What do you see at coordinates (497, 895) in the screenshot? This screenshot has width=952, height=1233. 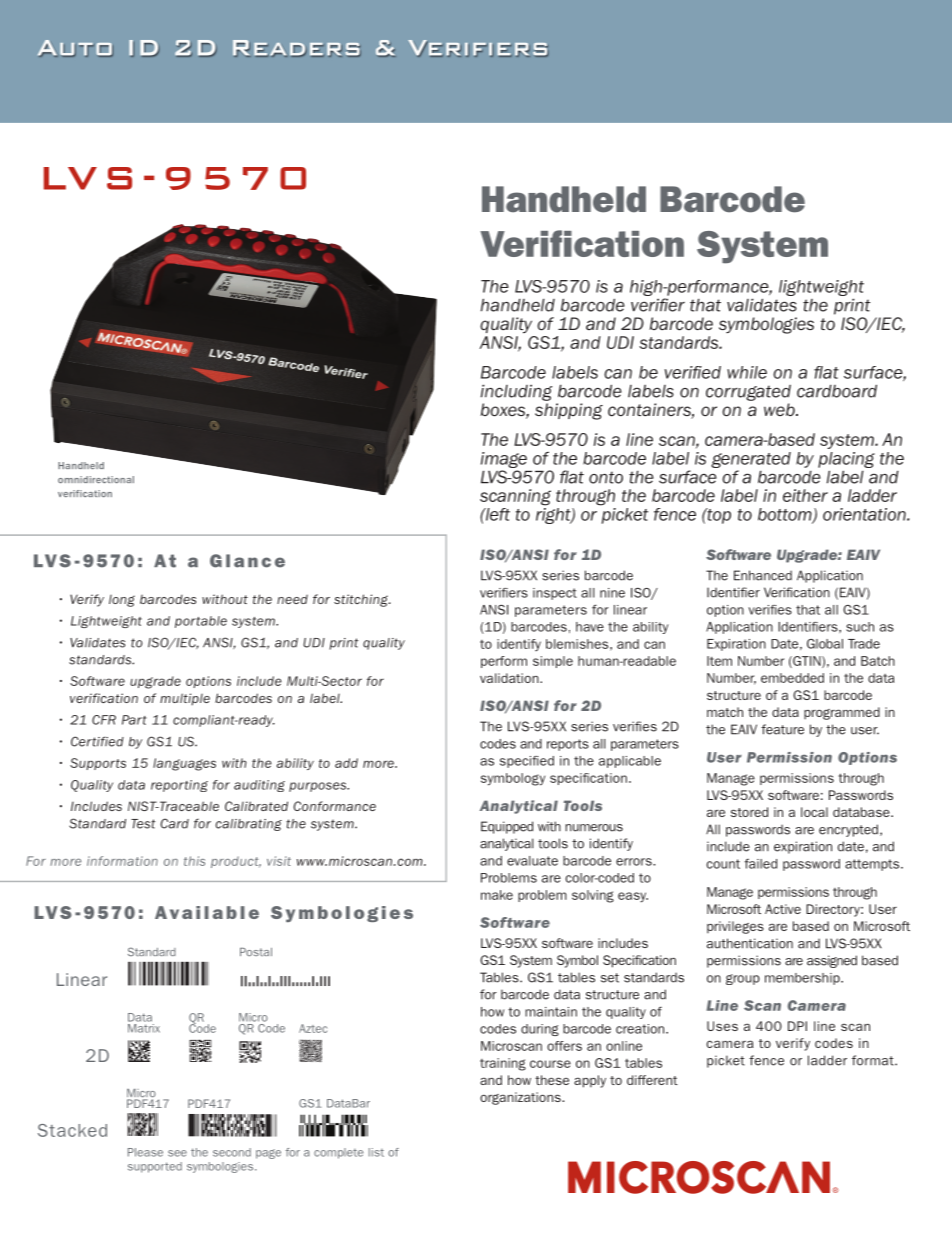 I see `make` at bounding box center [497, 895].
